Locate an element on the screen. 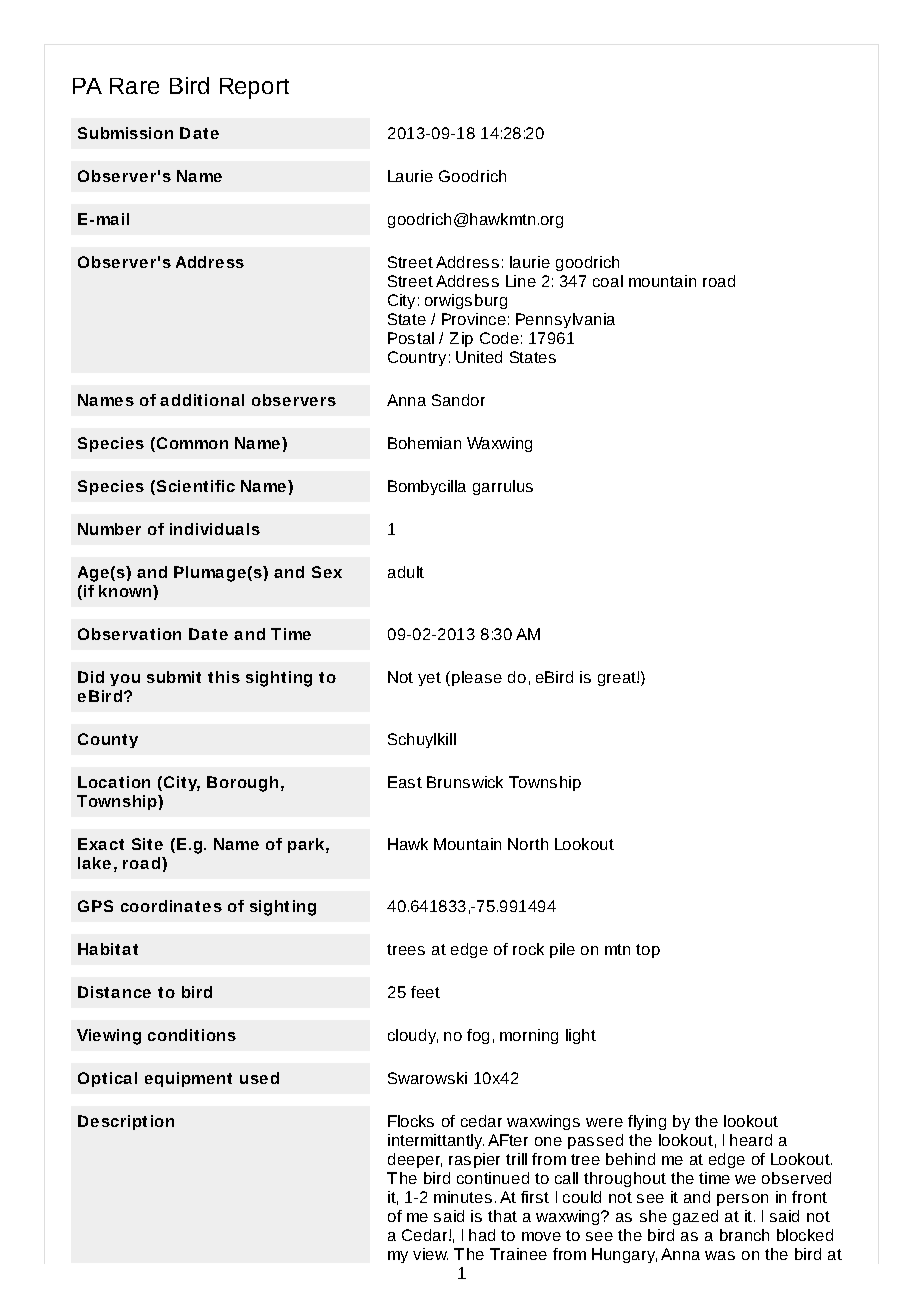 The image size is (924, 1308). top is located at coordinates (648, 951).
